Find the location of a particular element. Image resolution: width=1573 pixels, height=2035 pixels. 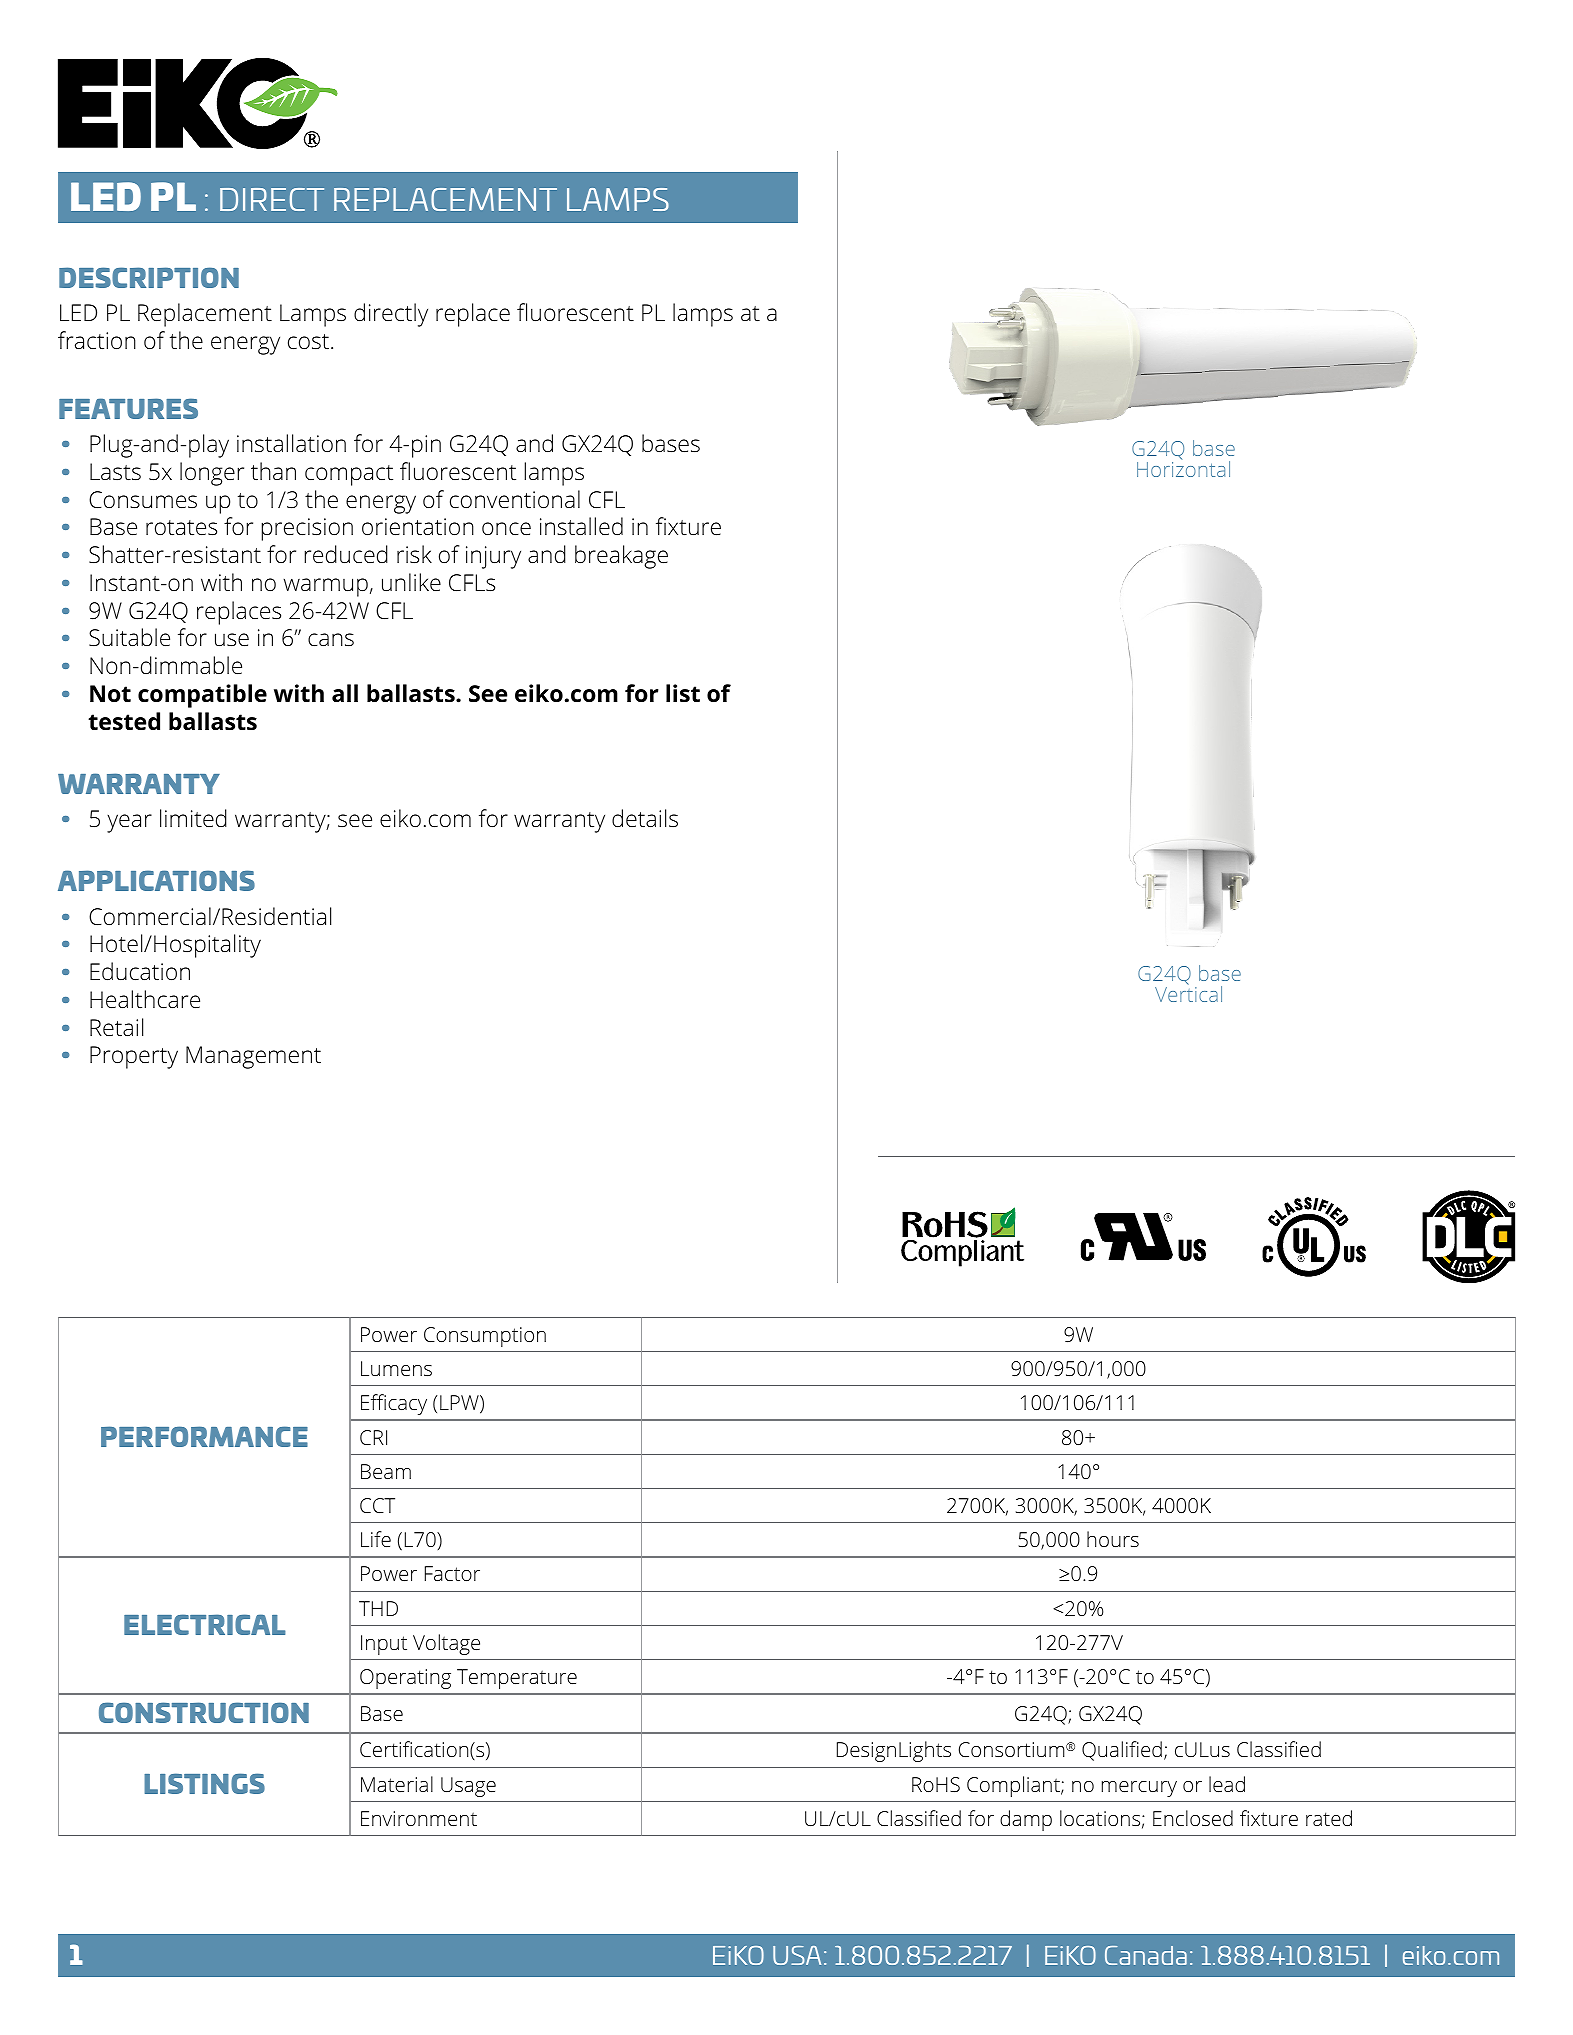

limited is located at coordinates (193, 818).
